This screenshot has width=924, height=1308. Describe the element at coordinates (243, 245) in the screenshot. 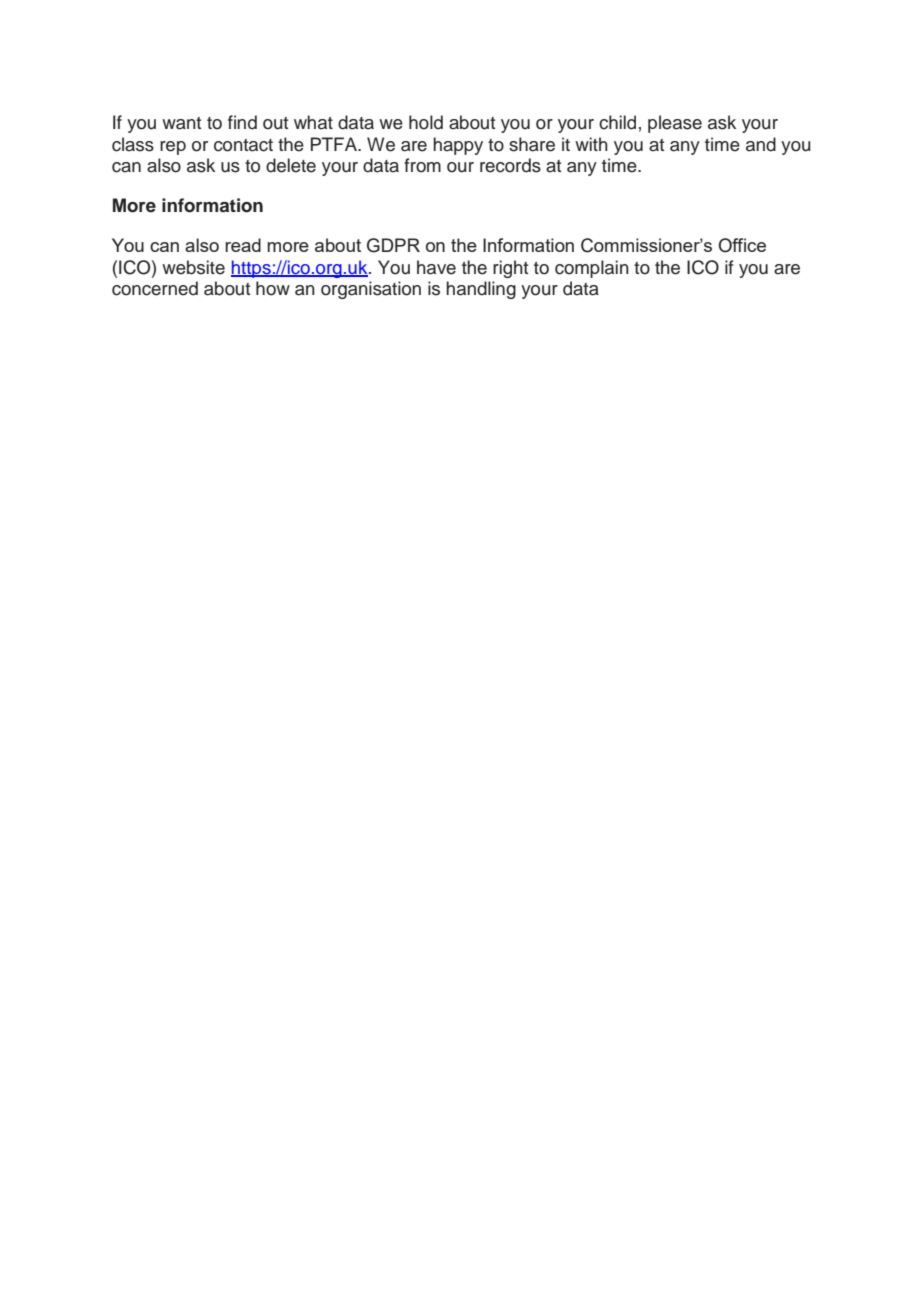

I see `read` at that location.
